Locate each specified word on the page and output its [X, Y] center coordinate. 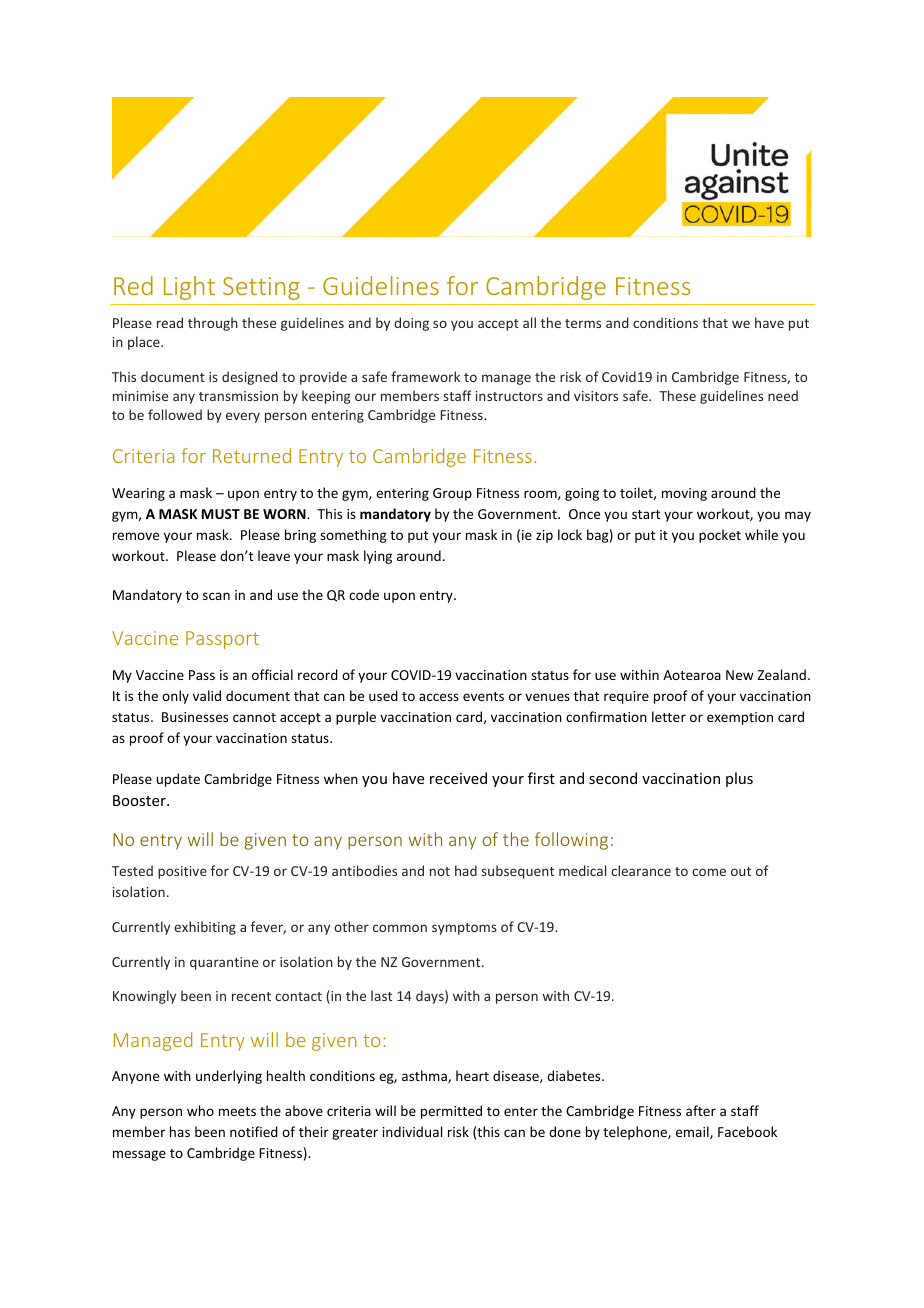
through [213, 324]
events [483, 696]
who [200, 1110]
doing [411, 324]
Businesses [195, 717]
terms [583, 323]
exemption [740, 718]
